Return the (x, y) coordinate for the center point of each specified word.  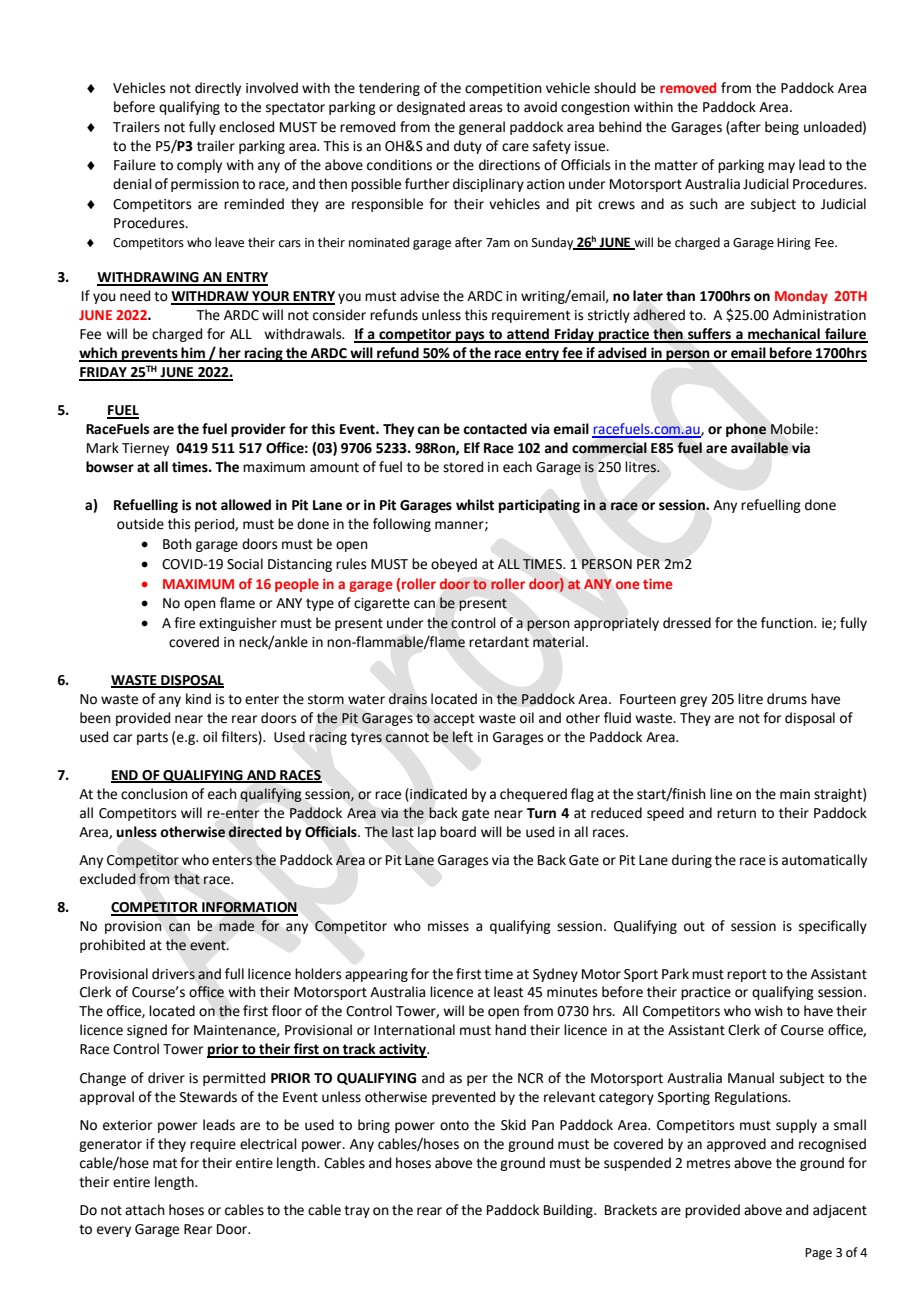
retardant (499, 642)
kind (198, 699)
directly (218, 89)
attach (145, 1210)
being (782, 128)
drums (787, 699)
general (482, 128)
